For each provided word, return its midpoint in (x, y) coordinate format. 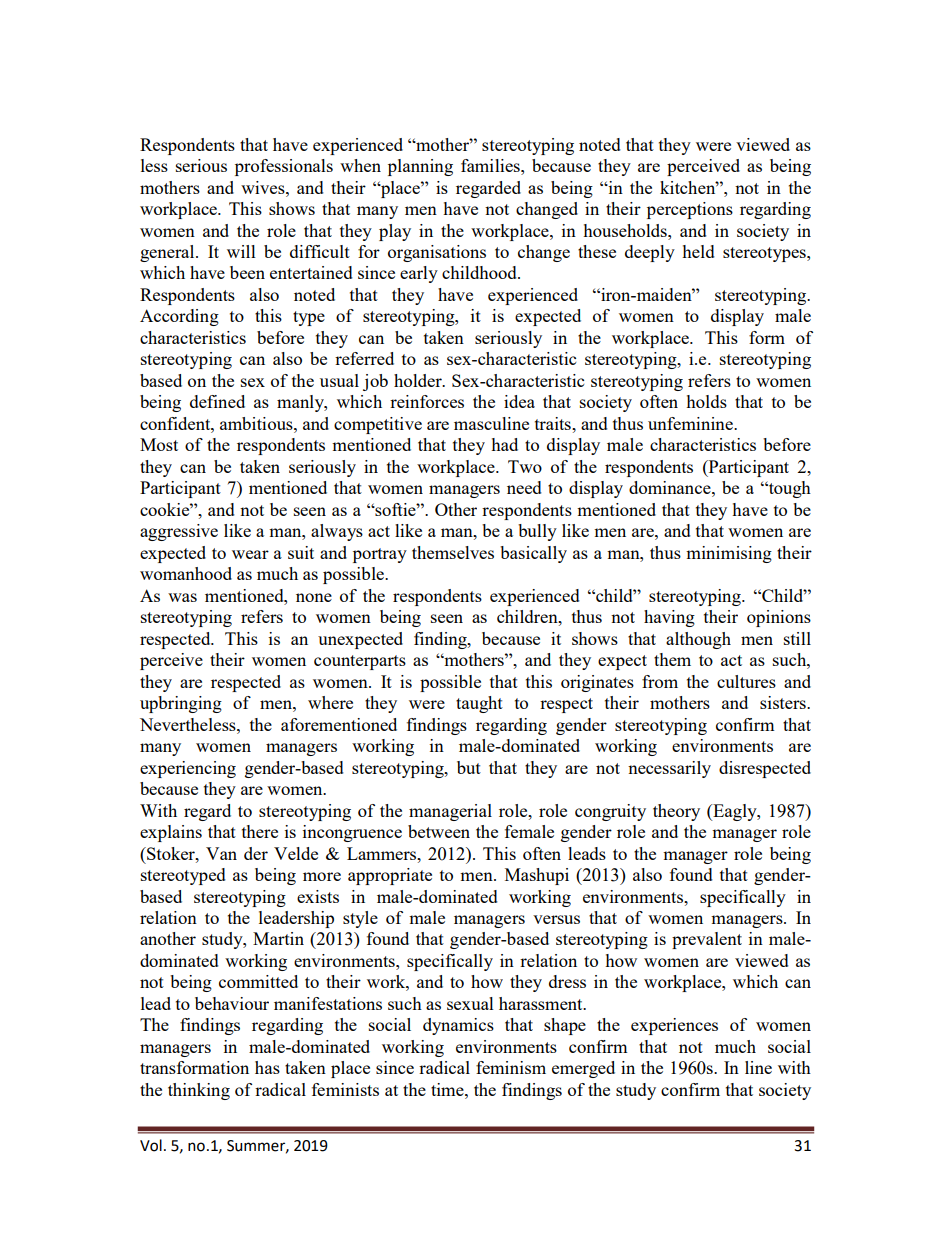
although (698, 640)
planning (420, 167)
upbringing (181, 704)
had (504, 444)
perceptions (690, 210)
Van (221, 853)
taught (479, 704)
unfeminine (691, 423)
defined (217, 401)
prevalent (707, 940)
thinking (199, 1091)
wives (264, 187)
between (439, 831)
